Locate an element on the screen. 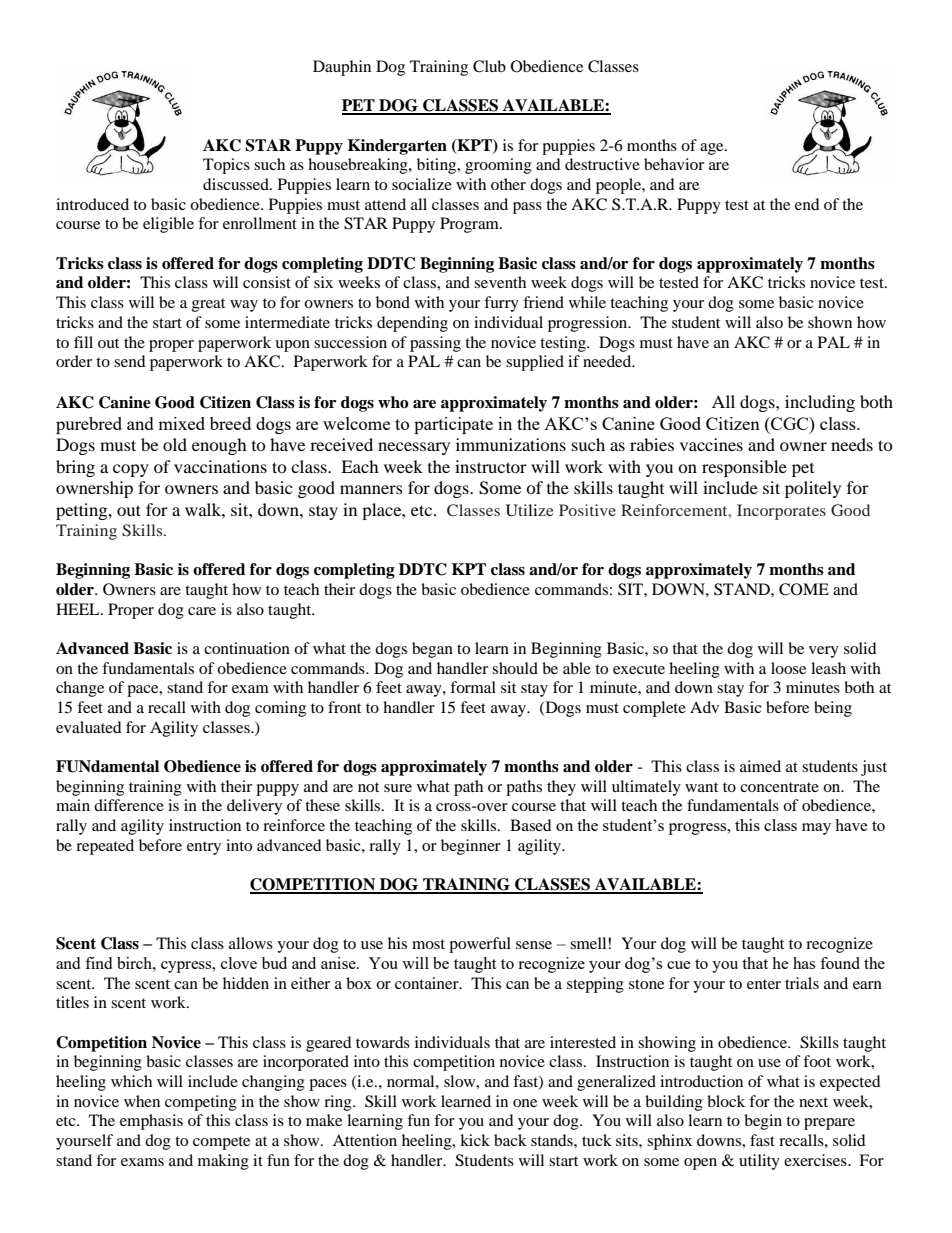  including is located at coordinates (820, 403).
